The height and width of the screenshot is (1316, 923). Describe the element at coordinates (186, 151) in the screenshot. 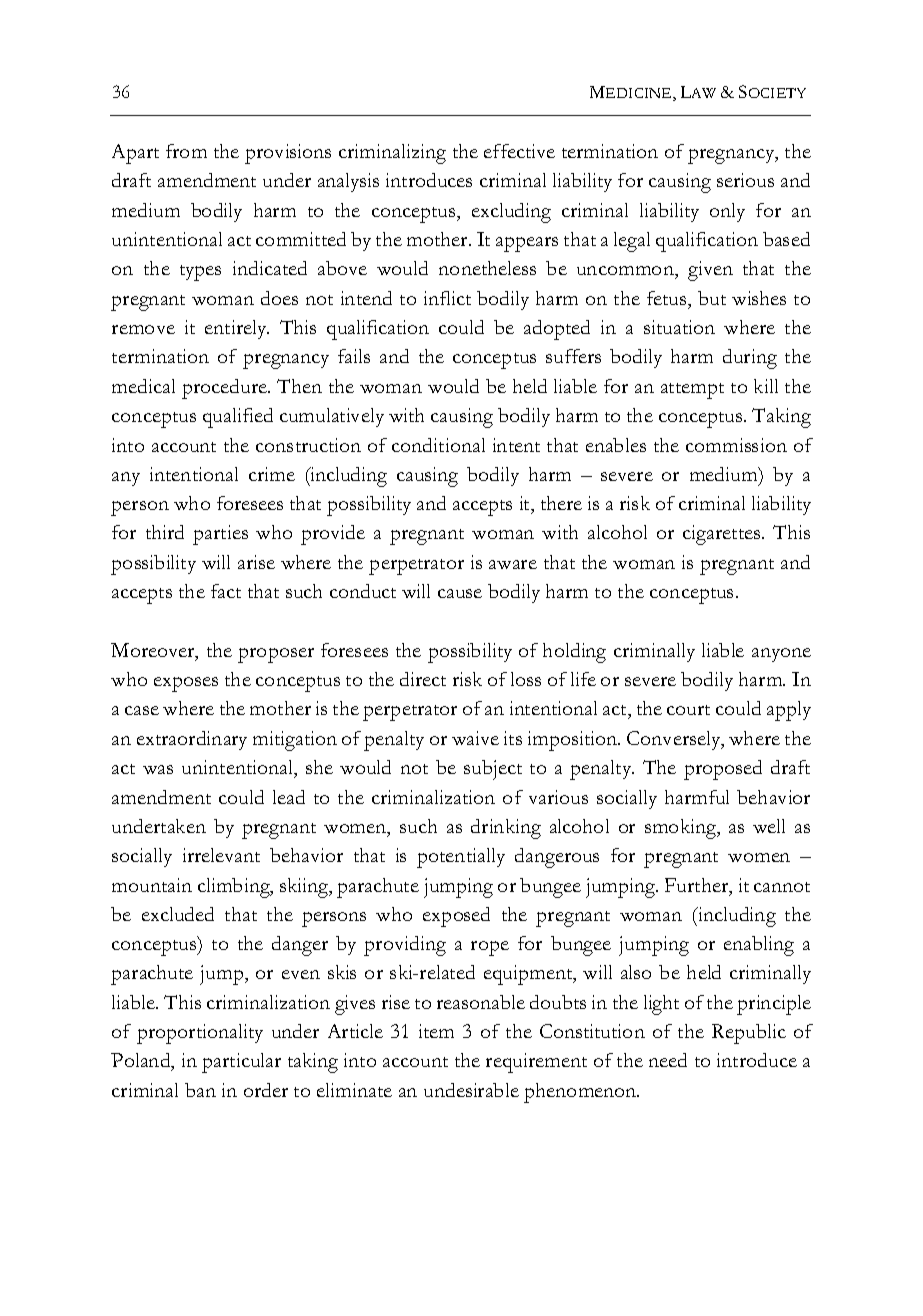

I see `from` at that location.
